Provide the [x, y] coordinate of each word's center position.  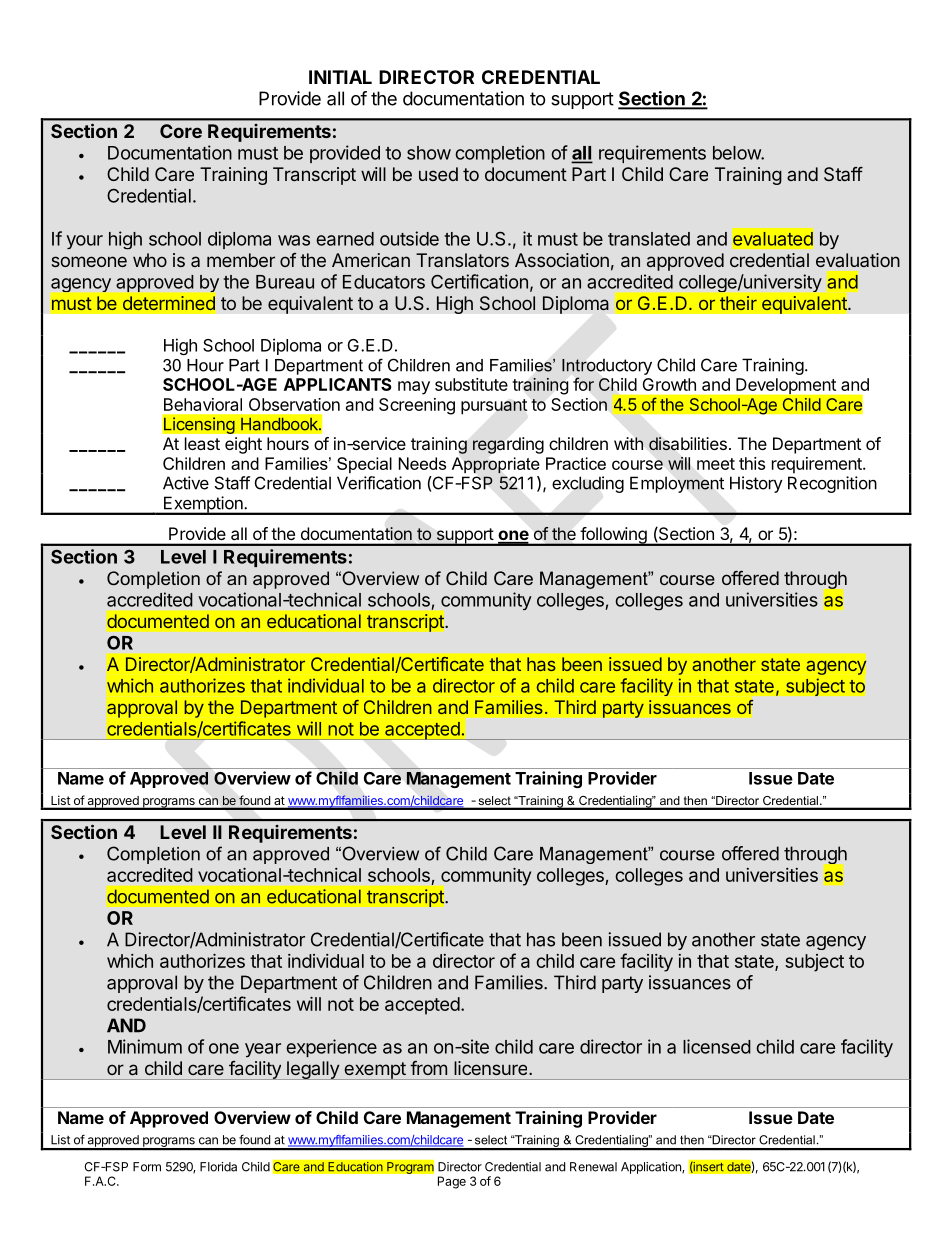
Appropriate [495, 465]
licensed [717, 1046]
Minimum [145, 1046]
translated [649, 239]
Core [181, 131]
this [752, 463]
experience [331, 1048]
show [429, 153]
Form [147, 1167]
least [202, 443]
